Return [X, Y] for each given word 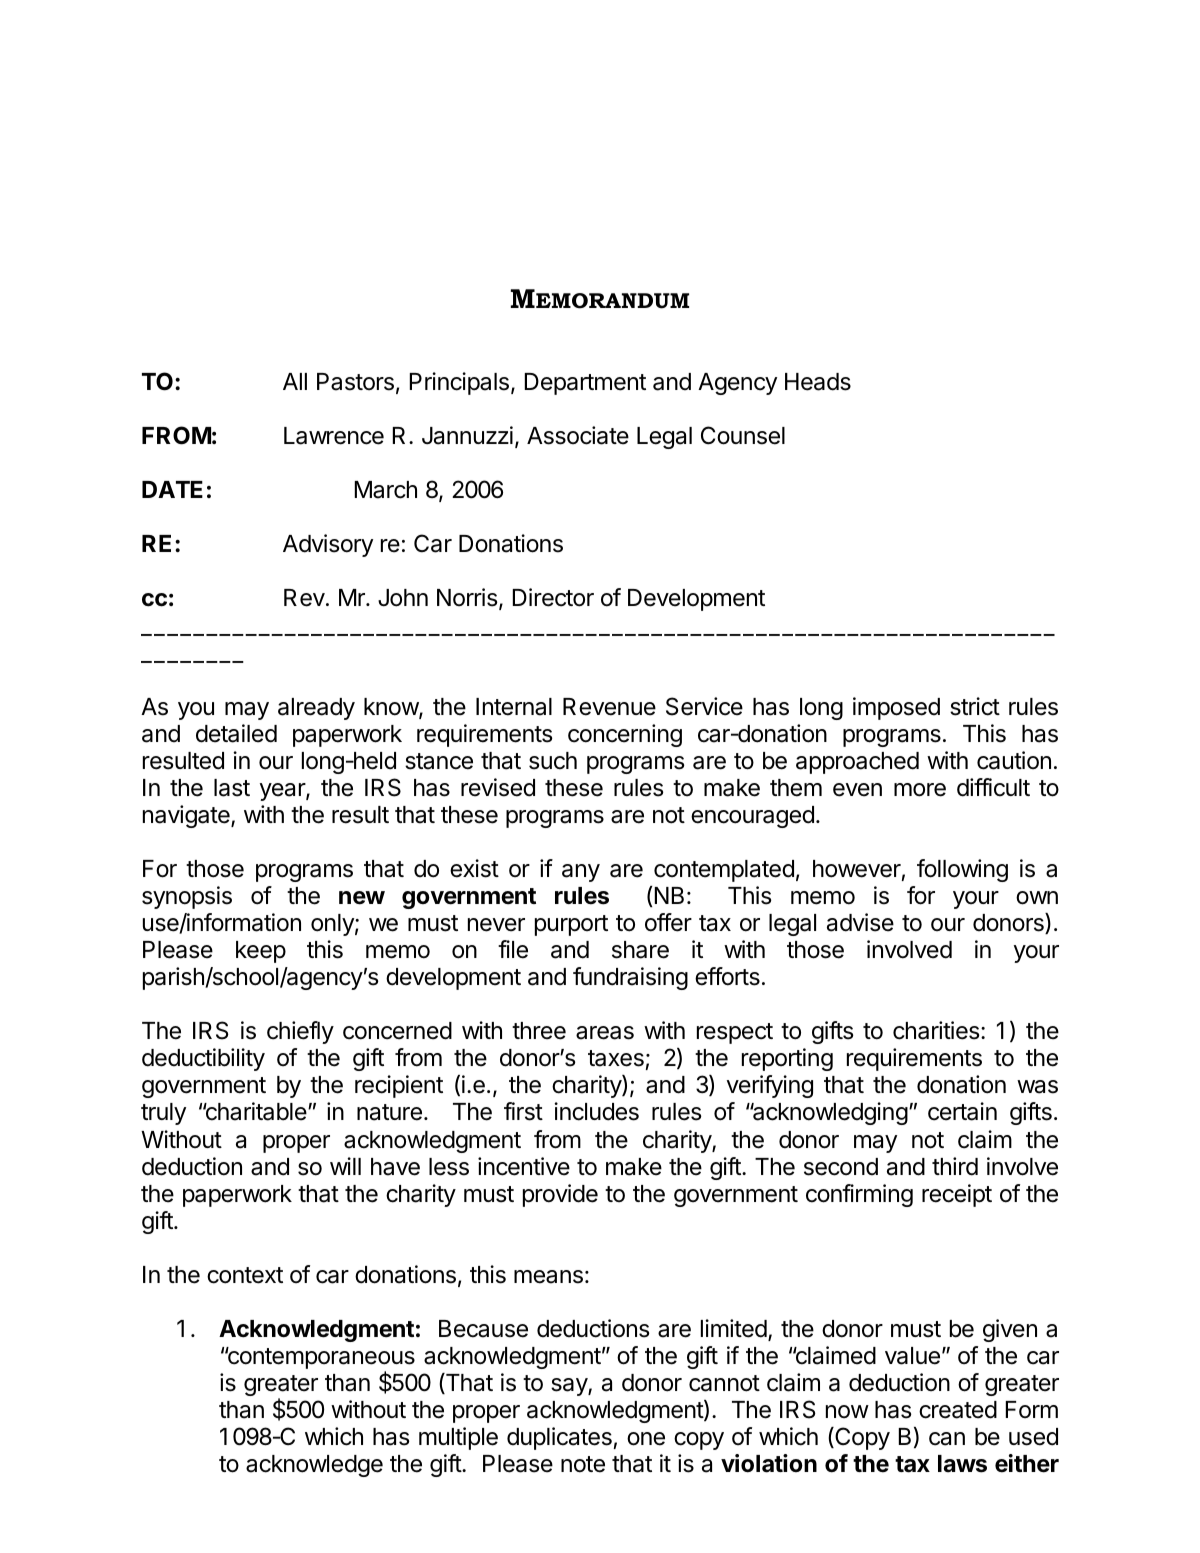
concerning [625, 735]
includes [596, 1111]
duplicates [559, 1438]
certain [962, 1111]
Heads [818, 382]
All [295, 381]
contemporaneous [320, 1359]
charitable [255, 1111]
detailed [236, 733]
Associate [578, 435]
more [920, 790]
